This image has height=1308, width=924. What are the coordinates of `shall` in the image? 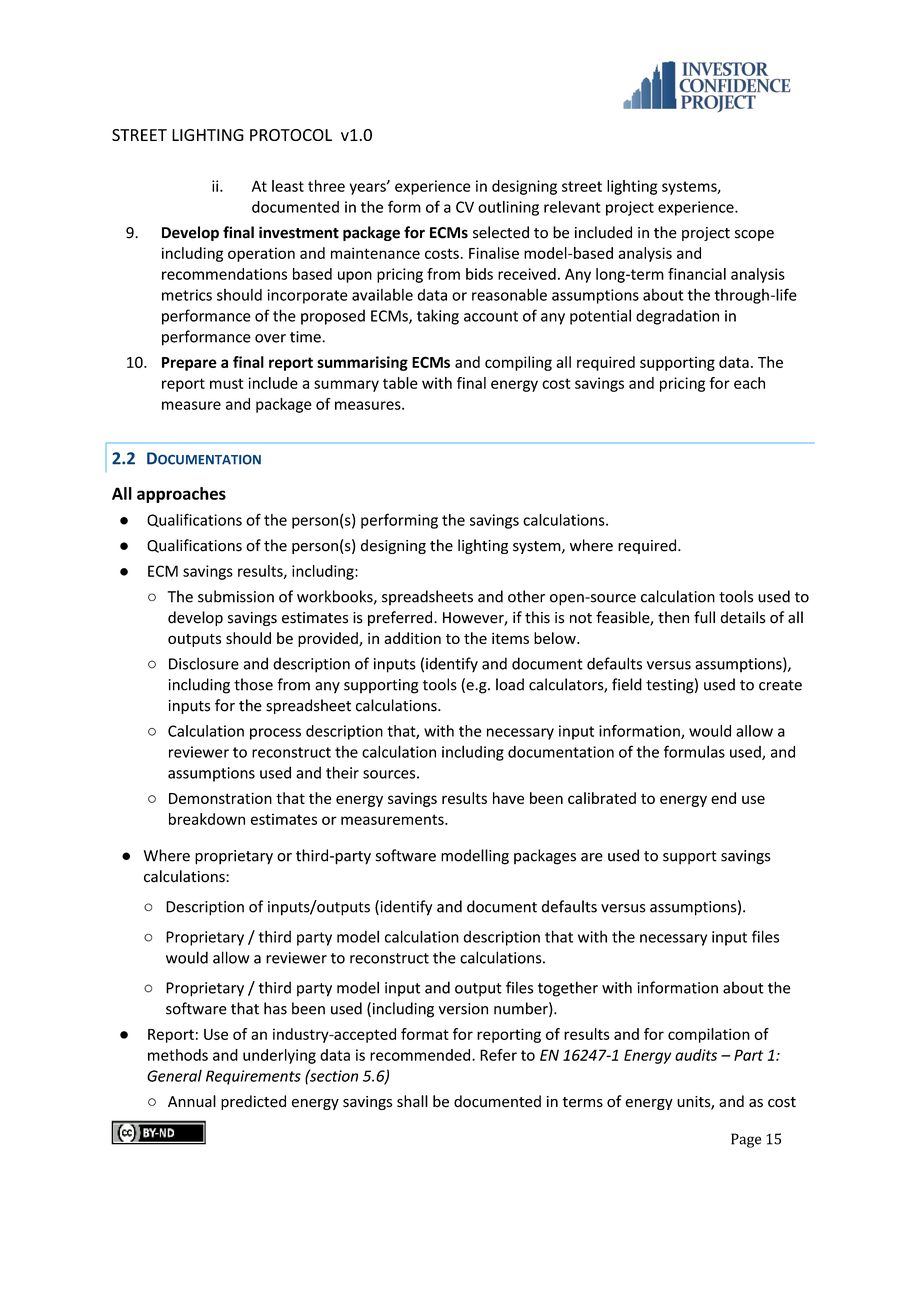 It's located at (412, 1101).
